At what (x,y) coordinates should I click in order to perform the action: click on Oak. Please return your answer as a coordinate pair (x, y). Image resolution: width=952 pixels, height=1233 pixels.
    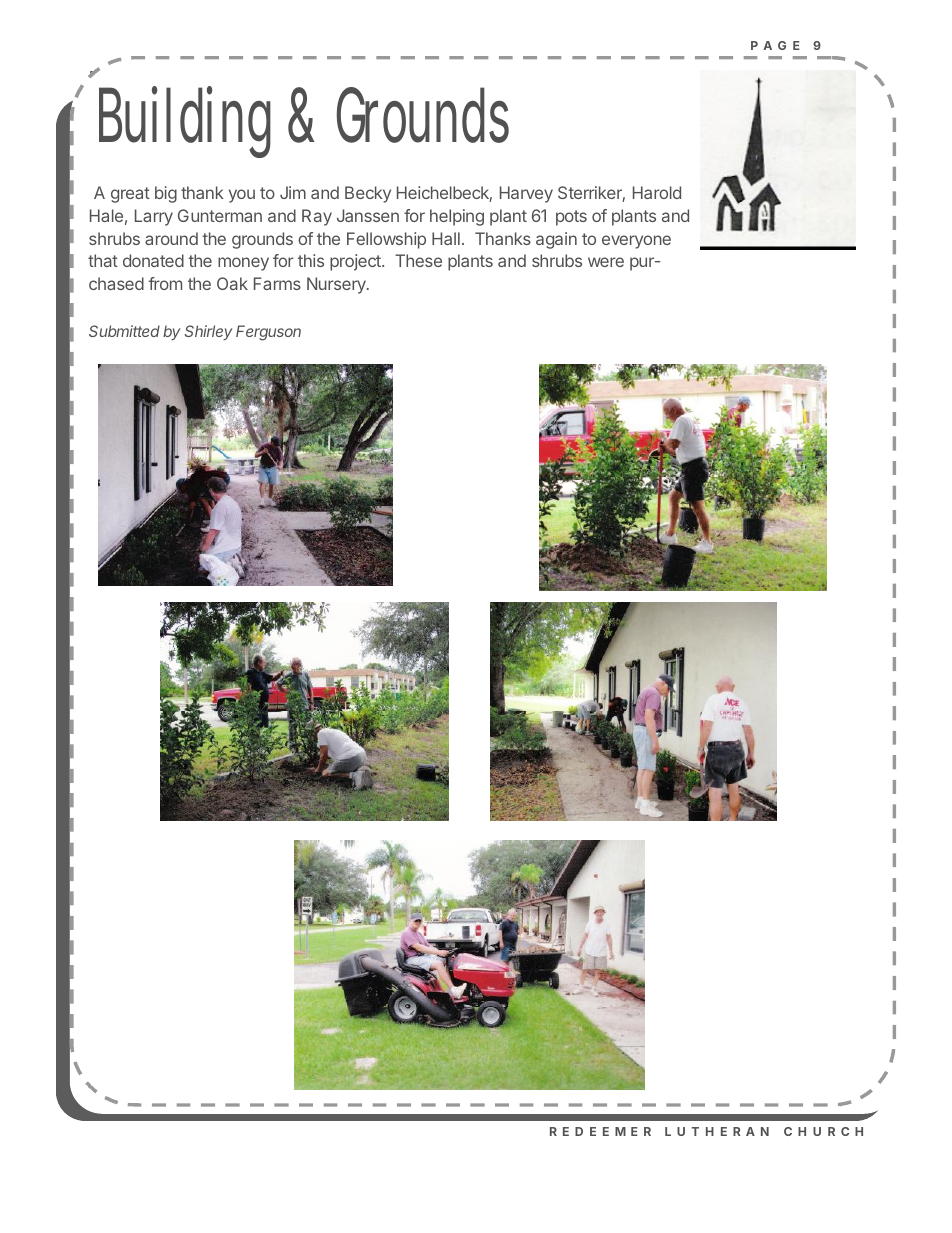
    Looking at the image, I should click on (232, 283).
